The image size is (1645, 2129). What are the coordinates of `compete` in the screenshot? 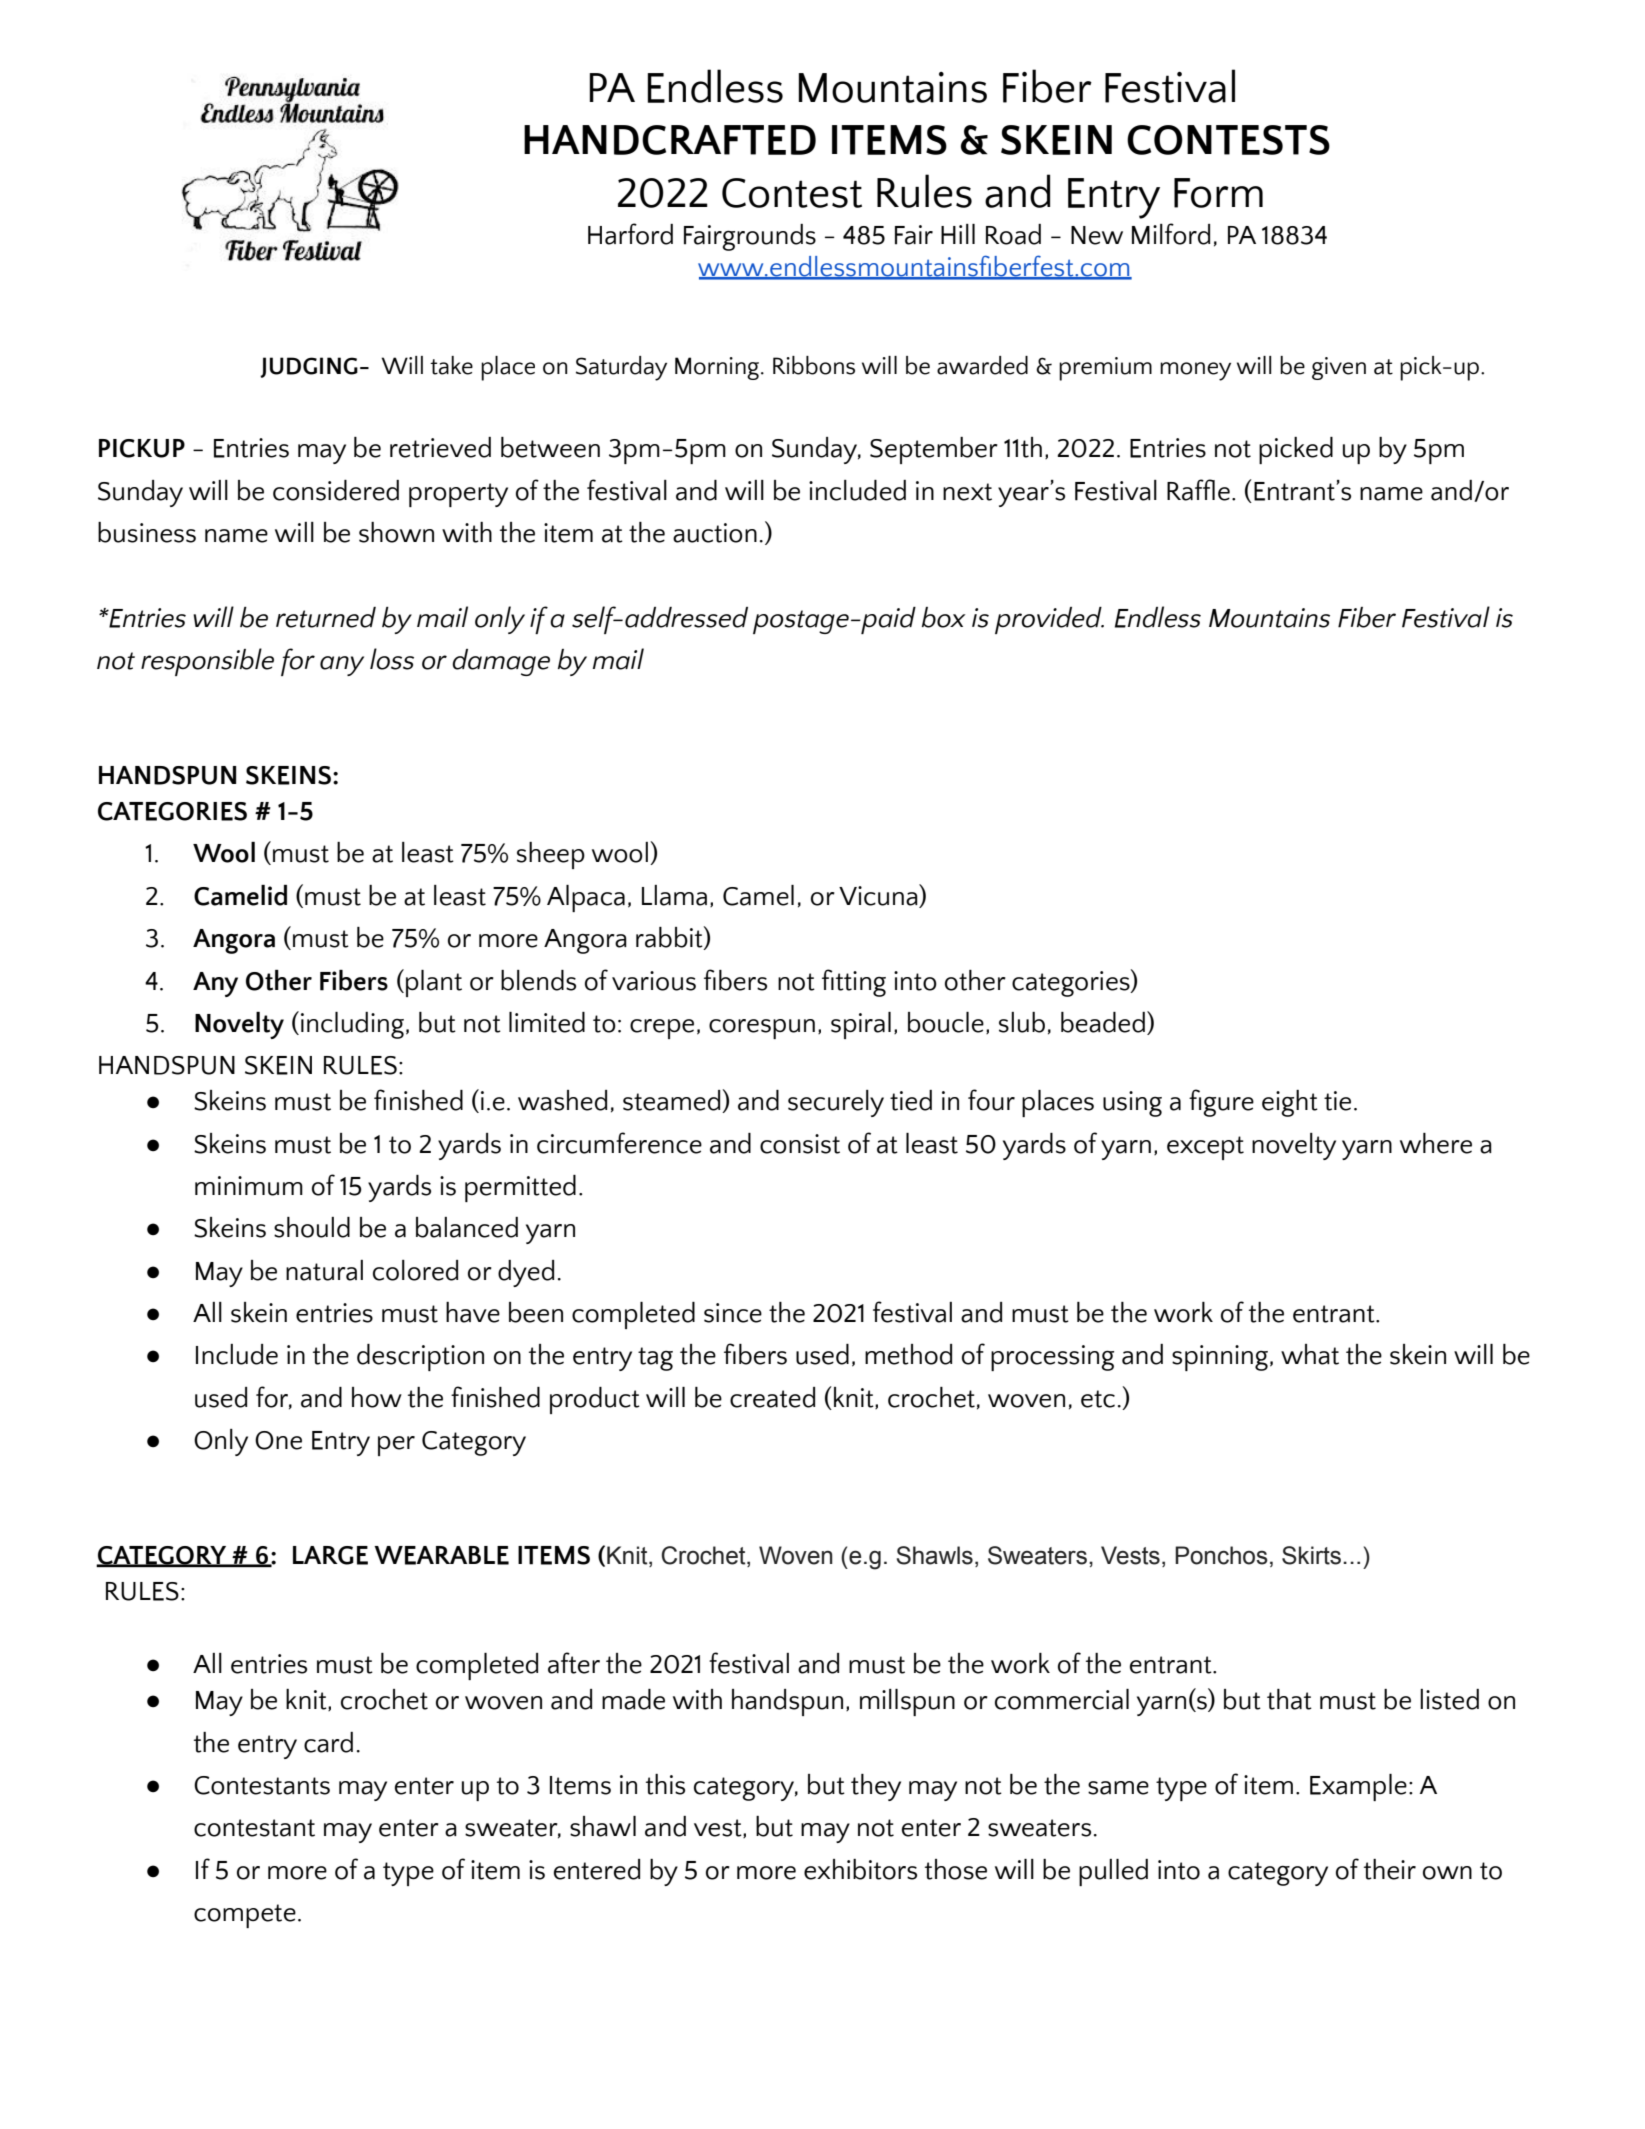 It's located at (245, 1916).
